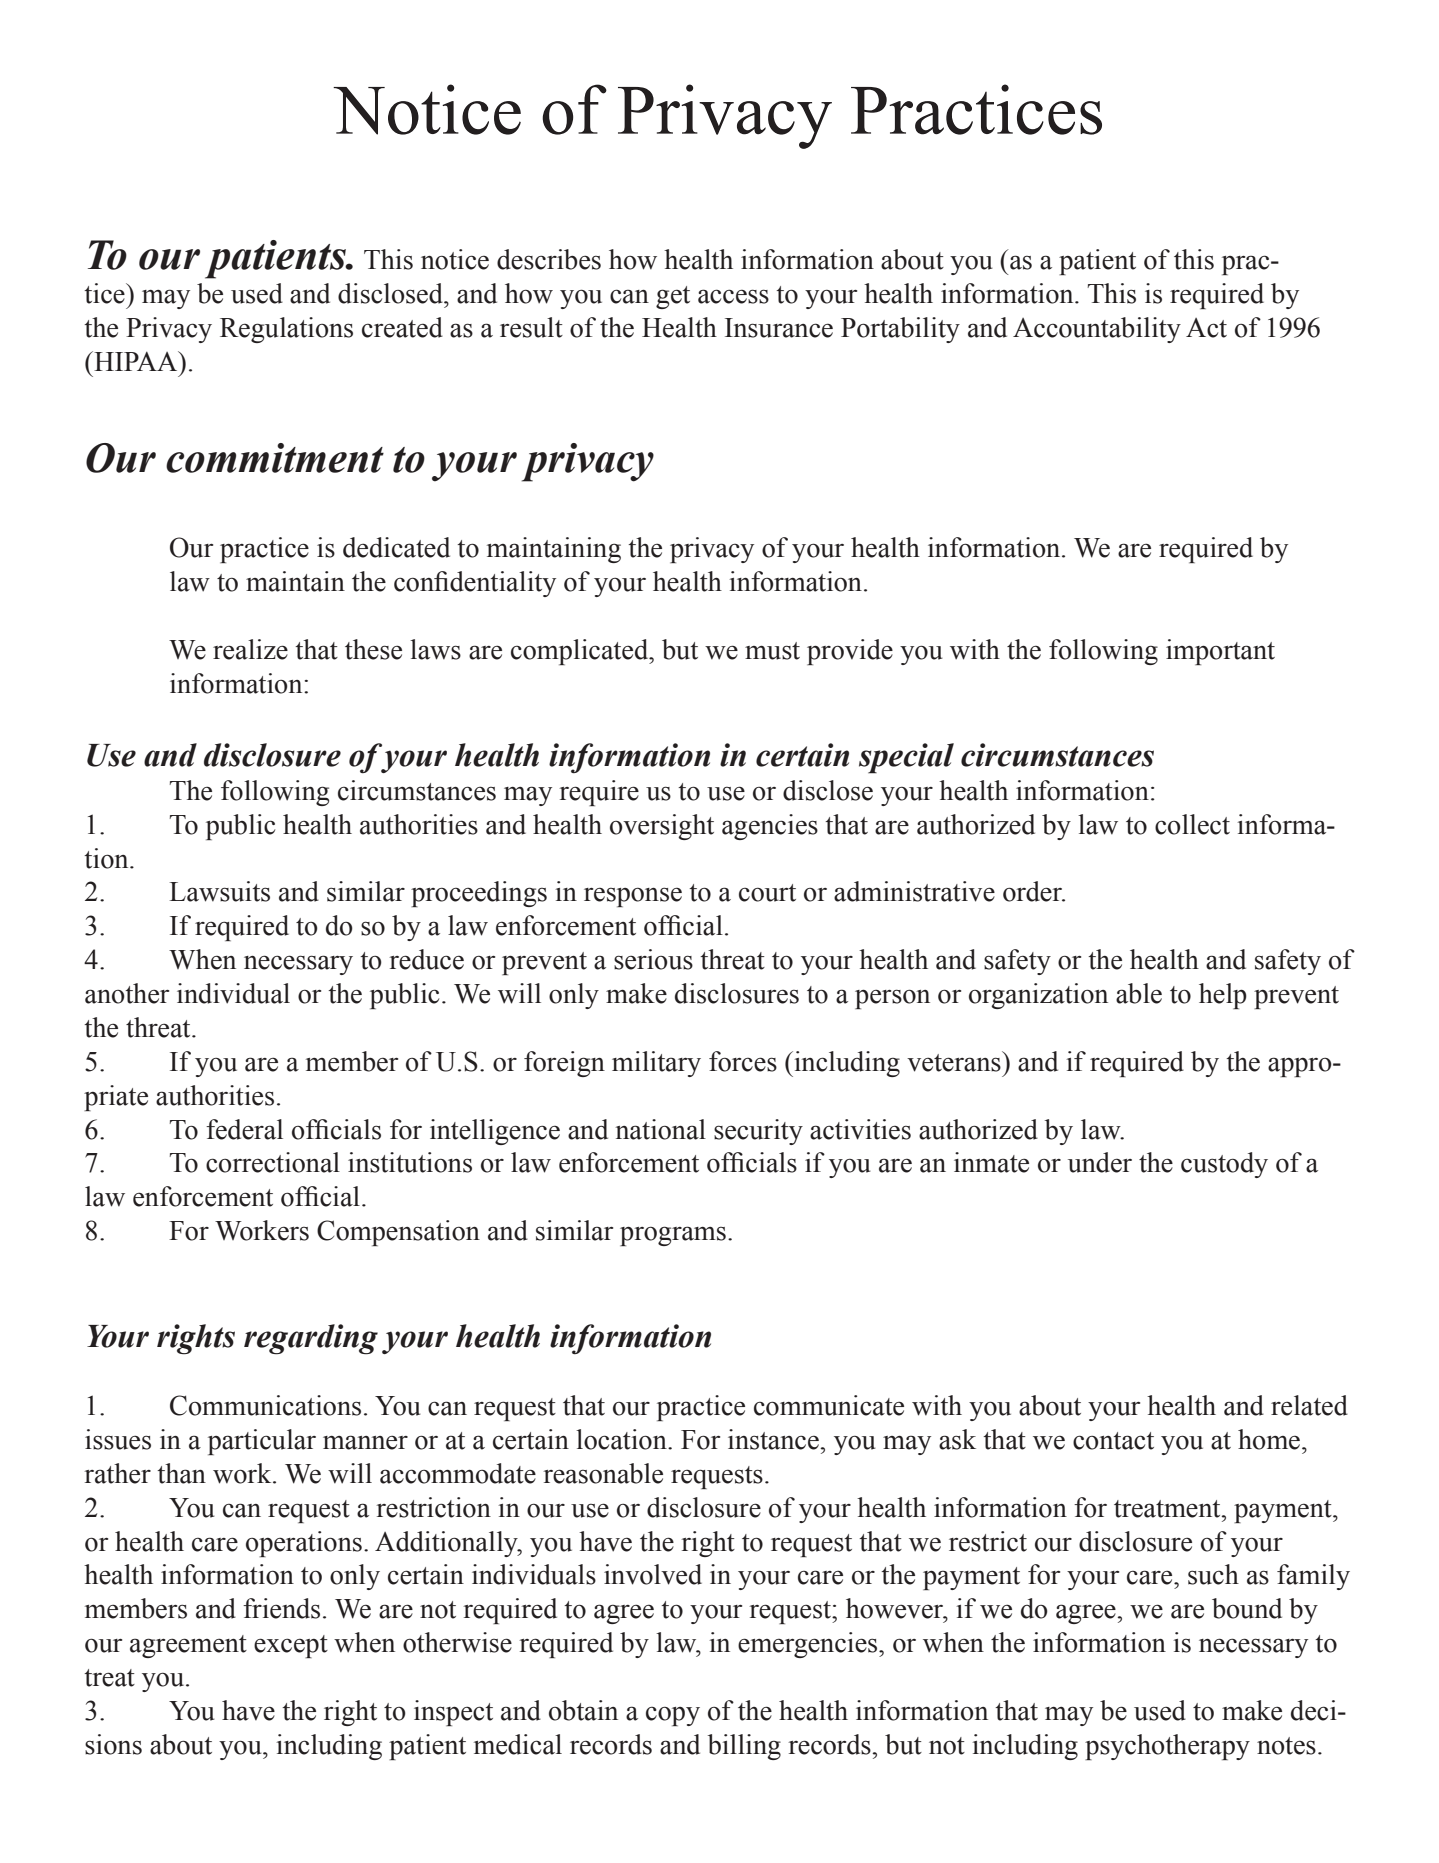 The height and width of the page is (1863, 1439). I want to click on serious, so click(653, 959).
